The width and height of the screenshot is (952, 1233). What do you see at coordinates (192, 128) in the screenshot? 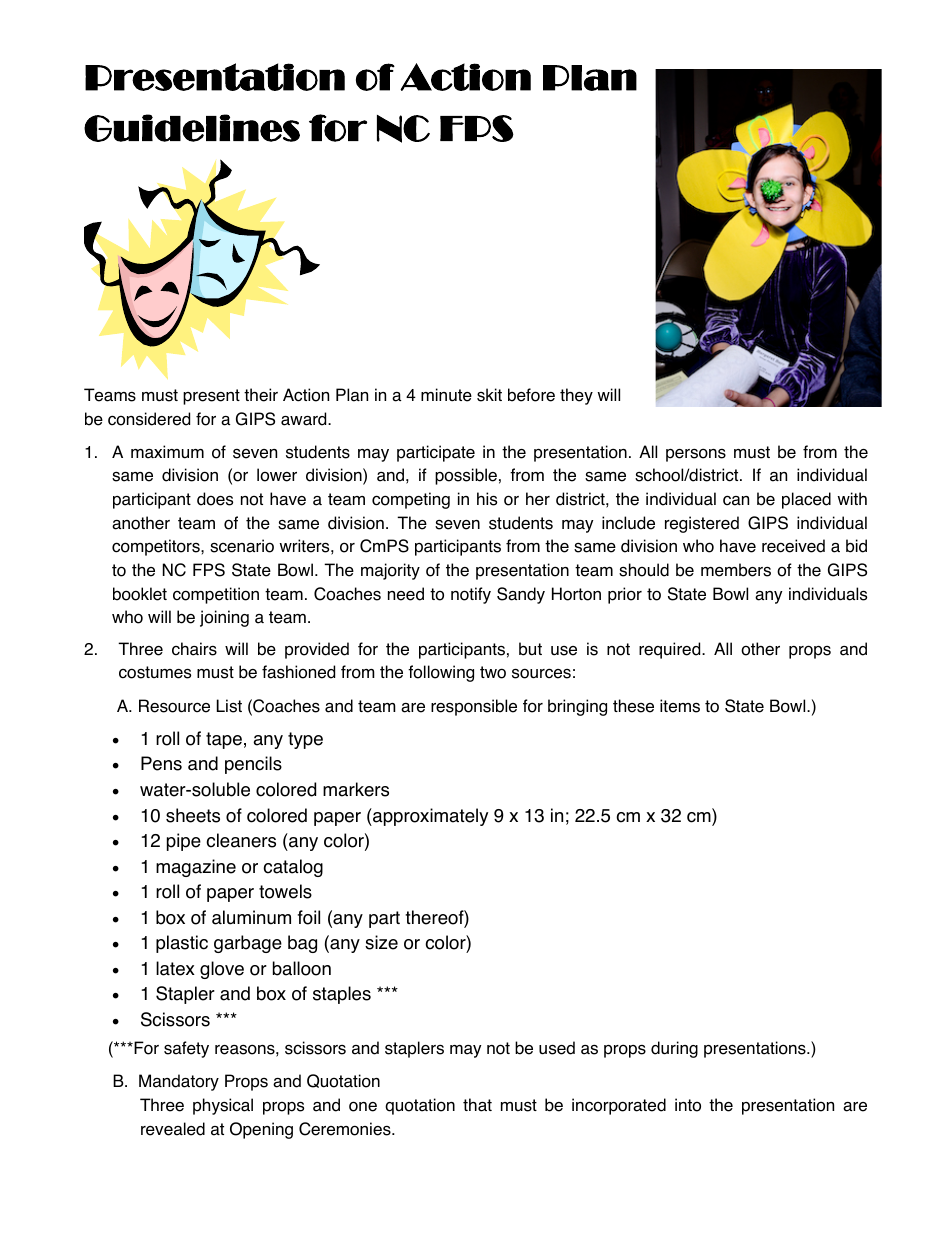
I see `Guidelines` at bounding box center [192, 128].
